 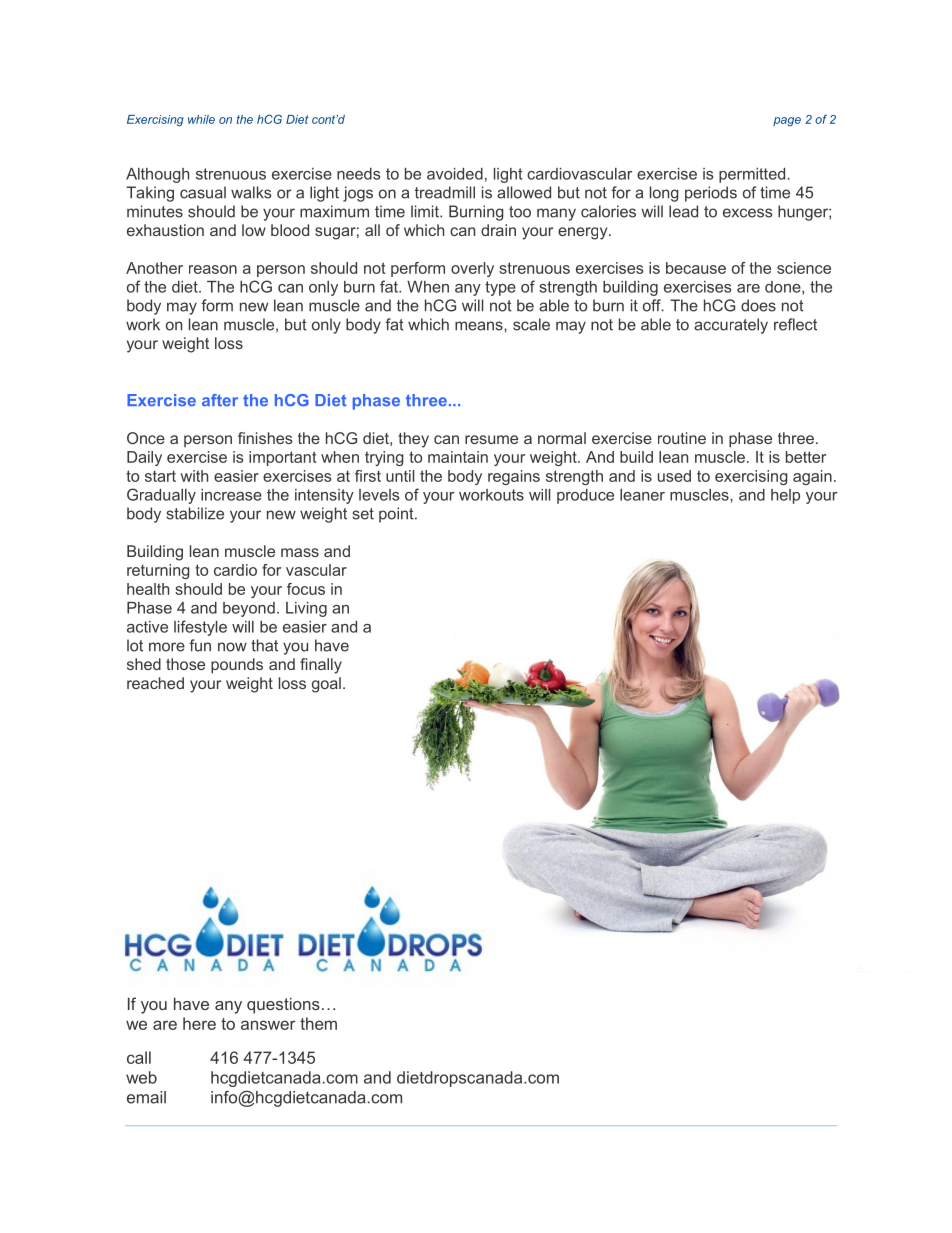 I want to click on avoided, so click(x=455, y=174).
